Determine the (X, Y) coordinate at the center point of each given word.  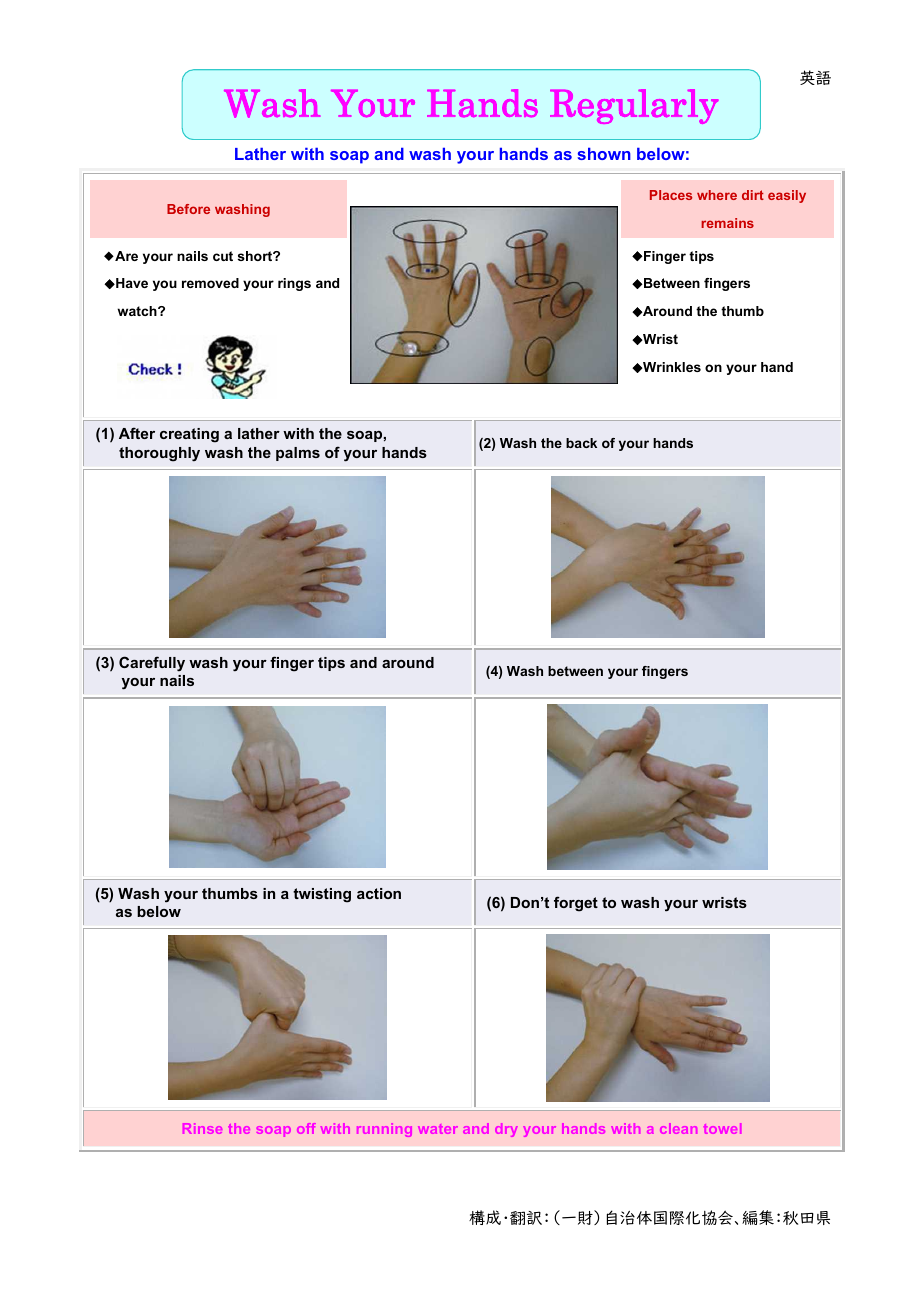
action (379, 893)
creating (189, 435)
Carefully (152, 664)
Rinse (202, 1128)
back (581, 443)
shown (604, 154)
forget (576, 904)
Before (188, 209)
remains (727, 223)
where (717, 195)
